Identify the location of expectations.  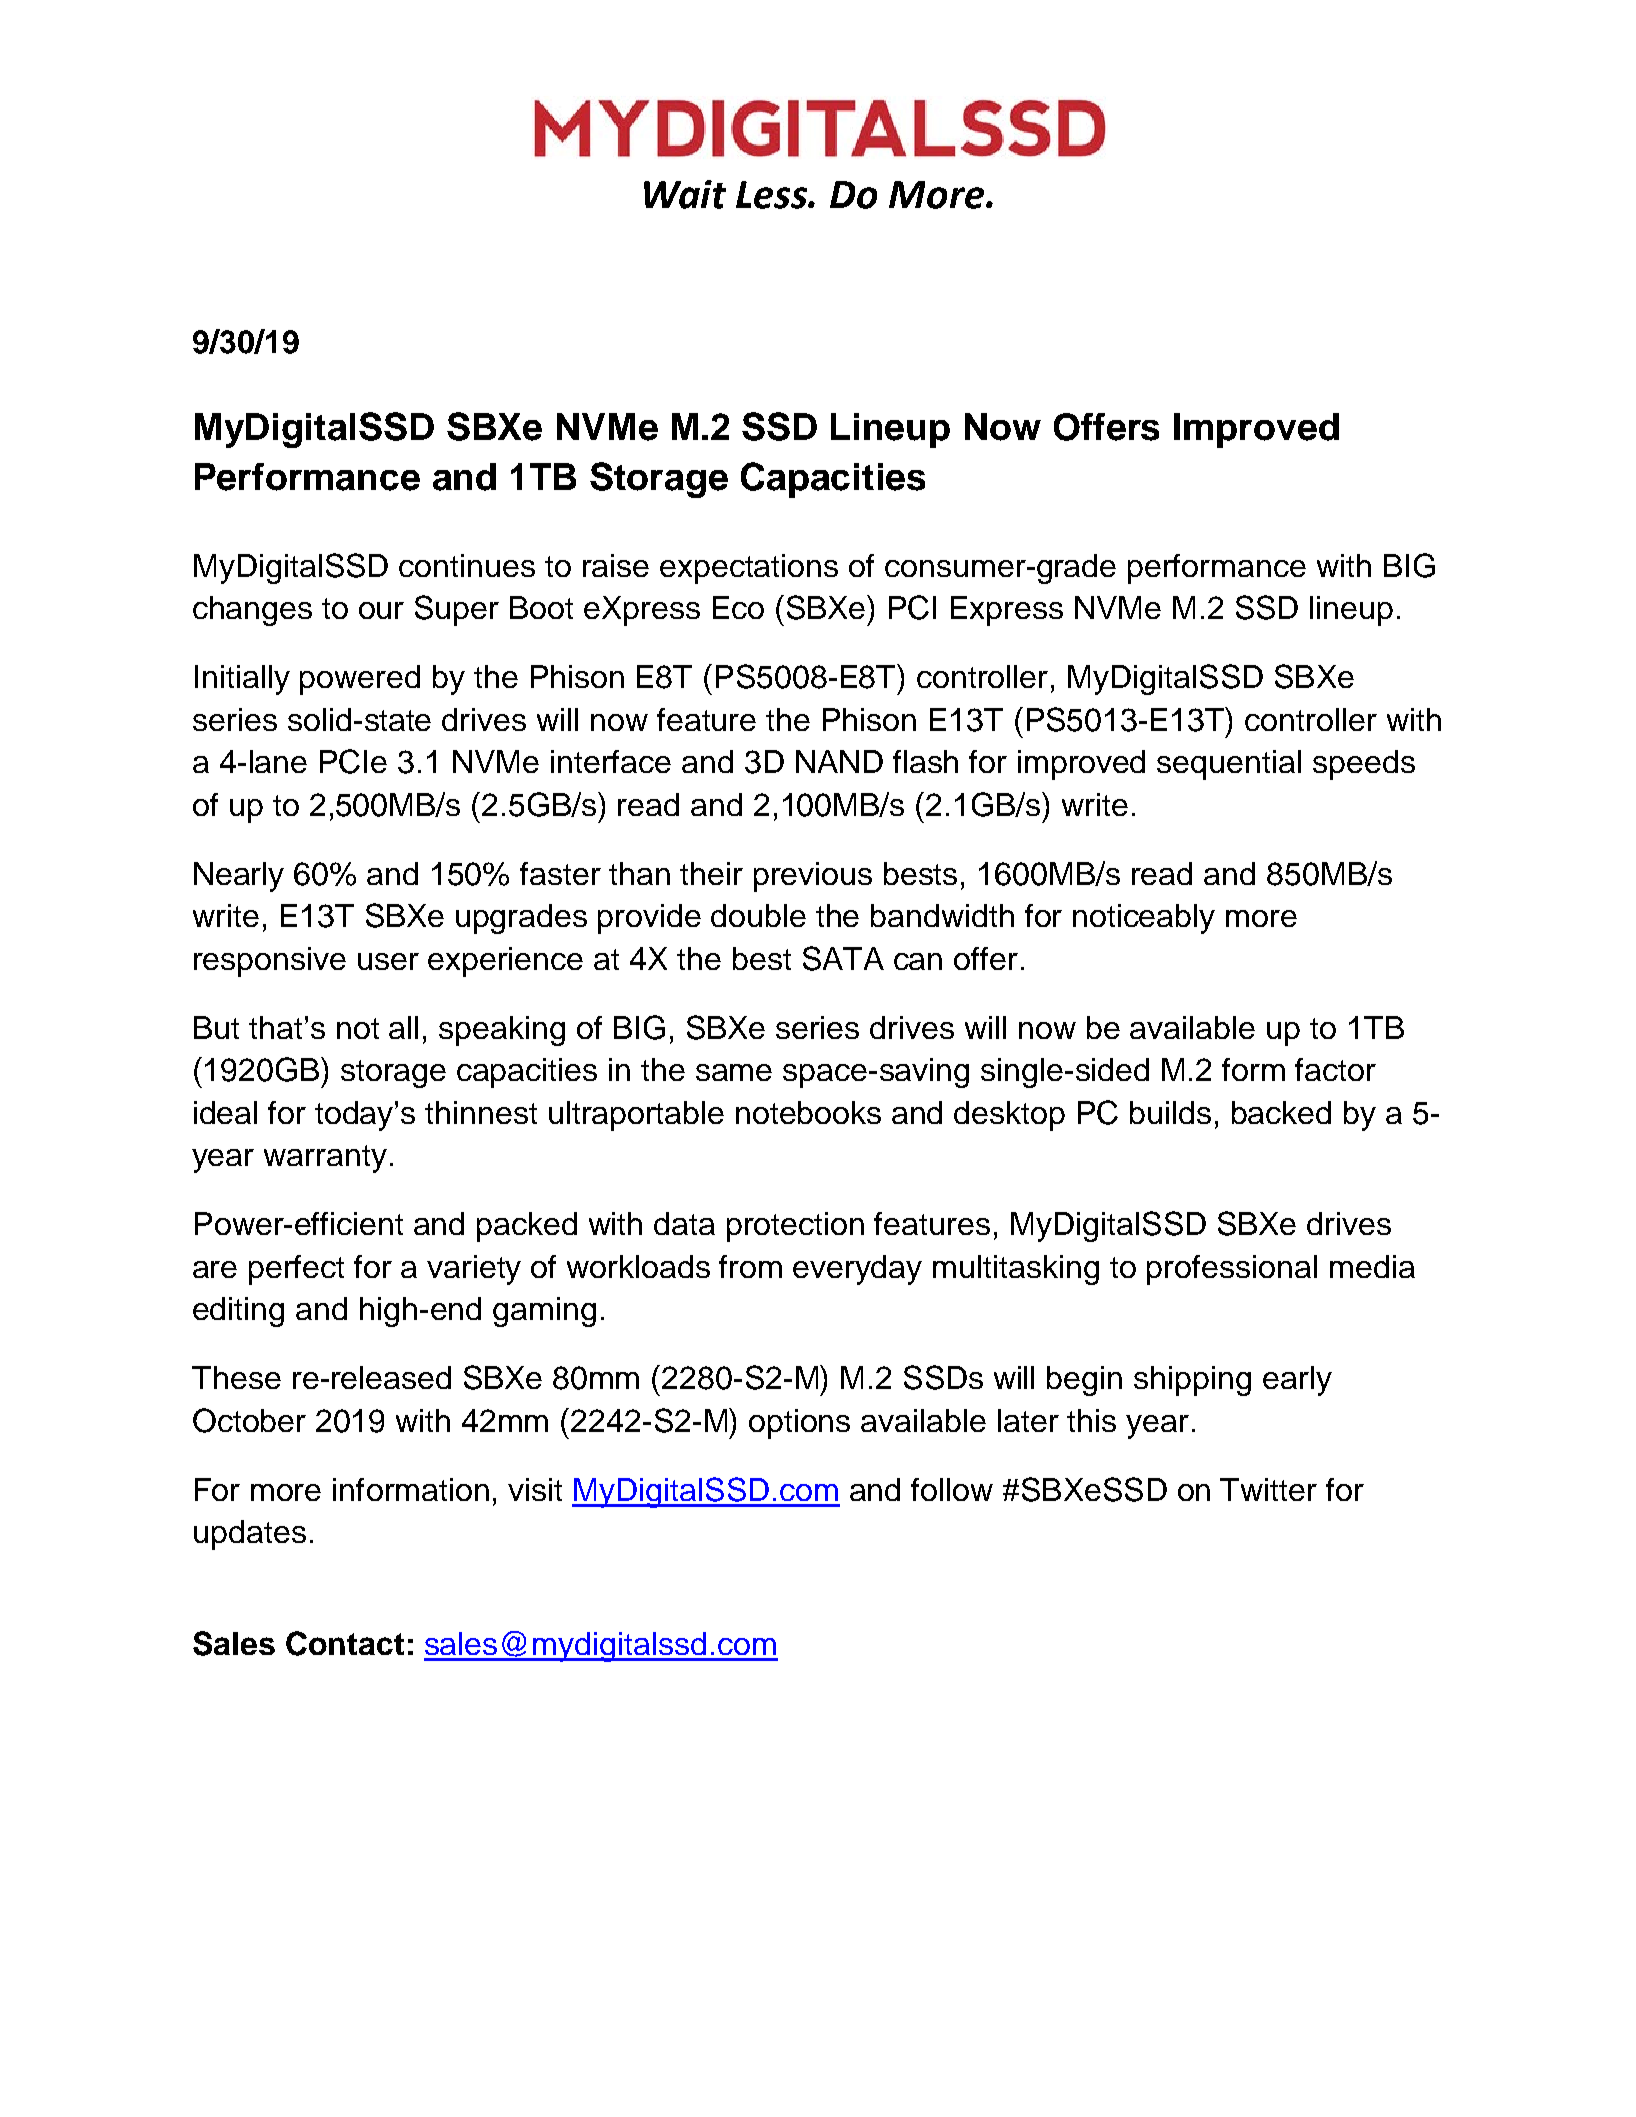
(749, 569).
